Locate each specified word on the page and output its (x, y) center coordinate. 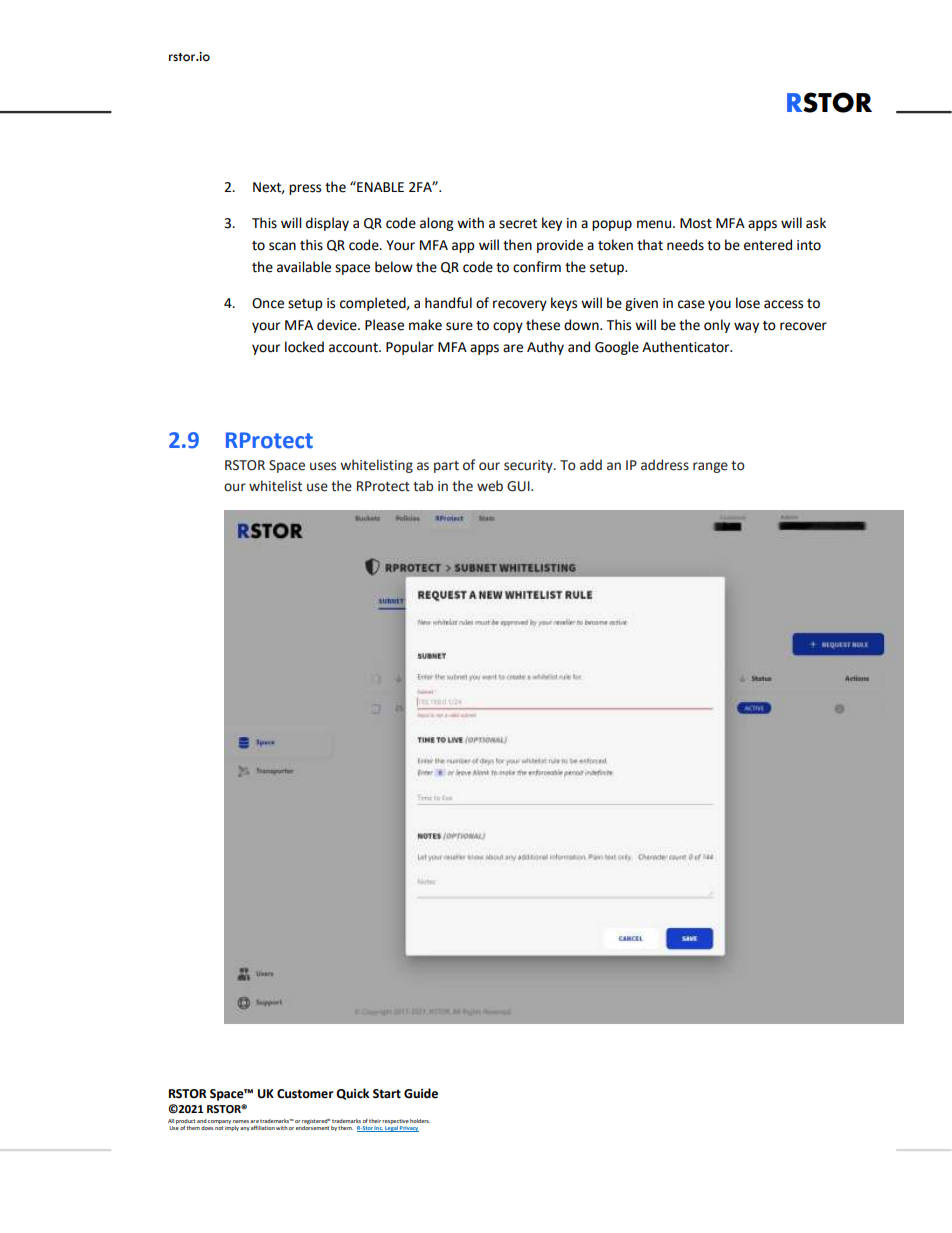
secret (518, 224)
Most (696, 223)
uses (323, 466)
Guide (421, 1093)
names (241, 1121)
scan (282, 246)
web (490, 486)
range (710, 467)
